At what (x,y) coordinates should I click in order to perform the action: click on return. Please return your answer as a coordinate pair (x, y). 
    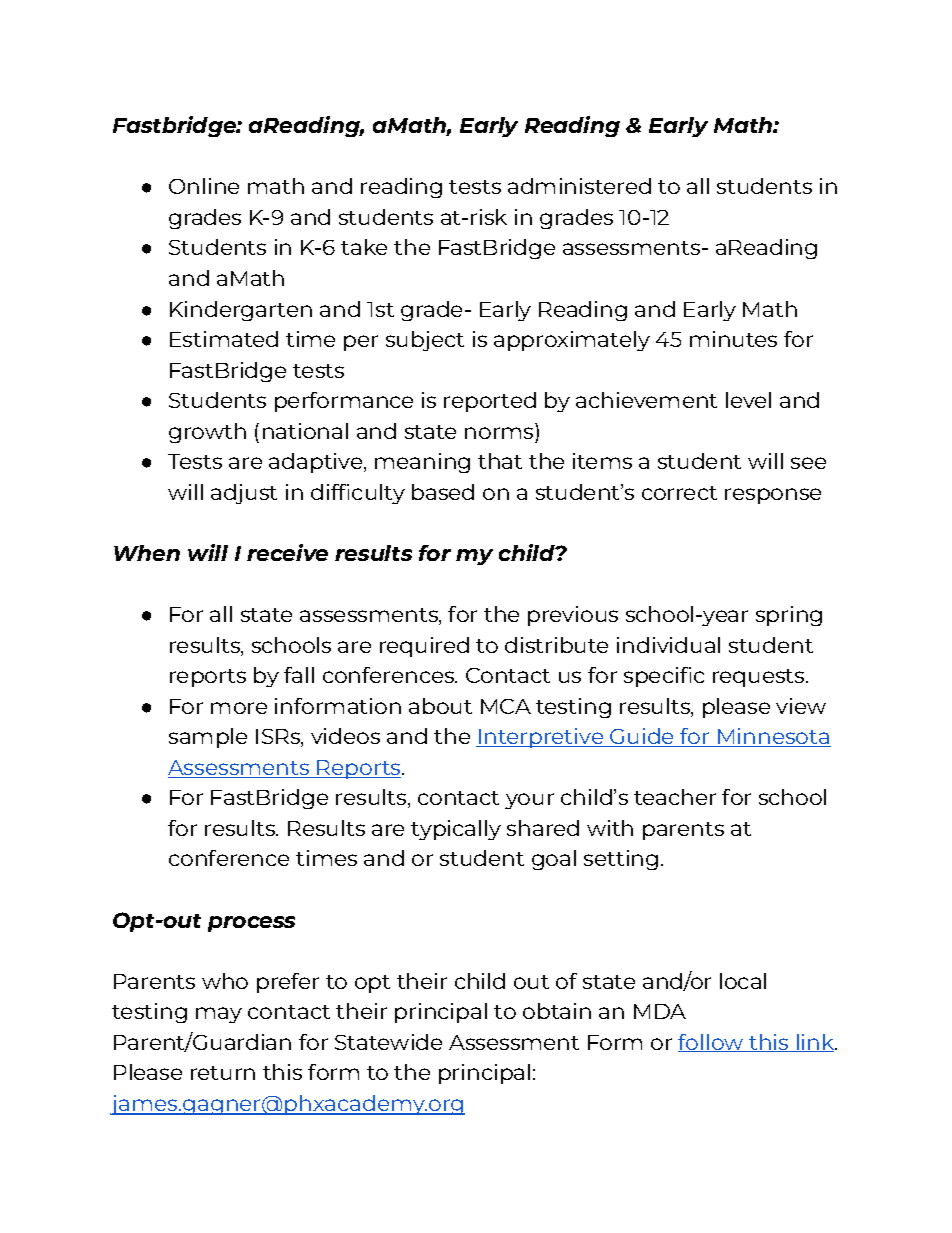
    Looking at the image, I should click on (223, 1073).
